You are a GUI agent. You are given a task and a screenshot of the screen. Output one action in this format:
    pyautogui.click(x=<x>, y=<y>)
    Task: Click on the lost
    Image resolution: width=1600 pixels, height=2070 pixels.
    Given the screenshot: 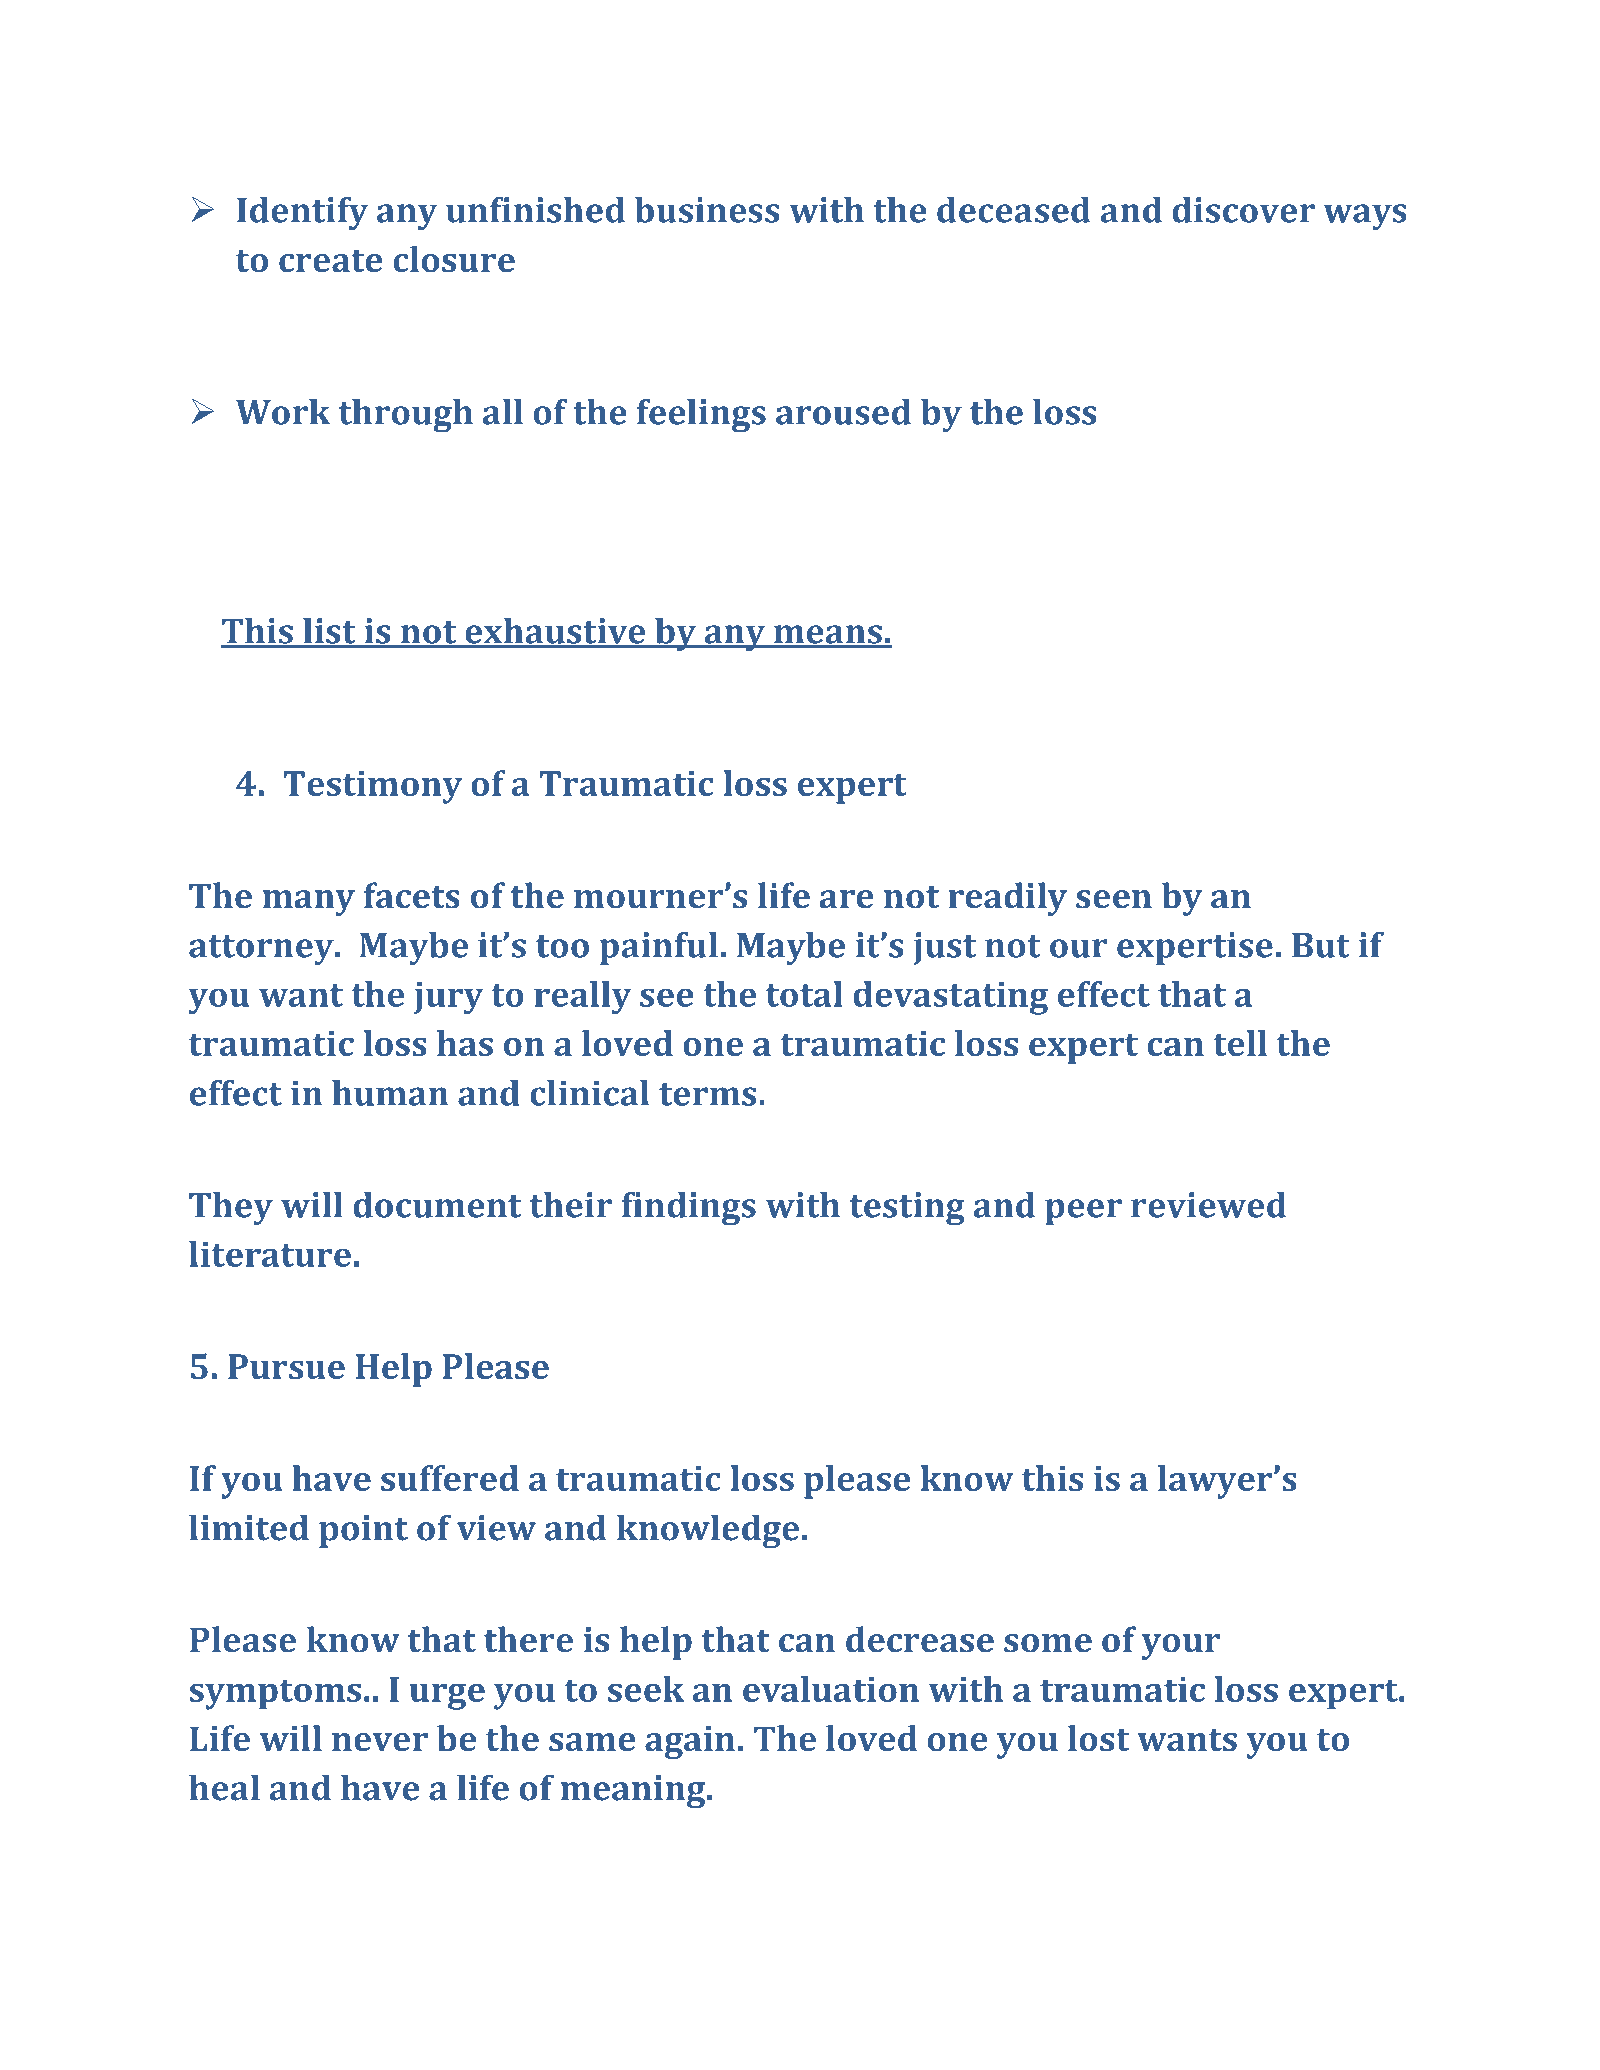 What is the action you would take?
    pyautogui.click(x=1098, y=1738)
